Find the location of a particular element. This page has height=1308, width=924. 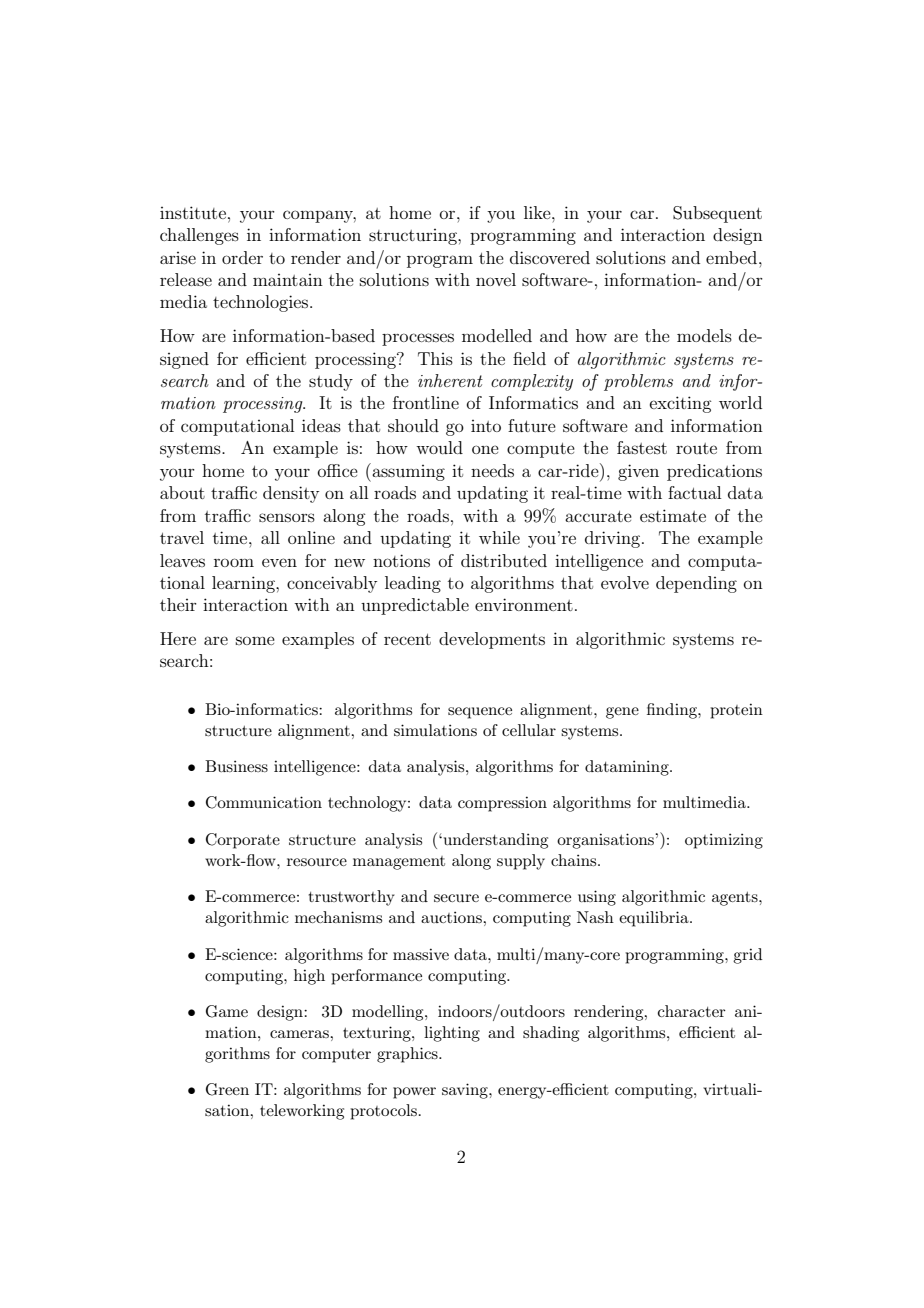

distributed is located at coordinates (504, 560).
